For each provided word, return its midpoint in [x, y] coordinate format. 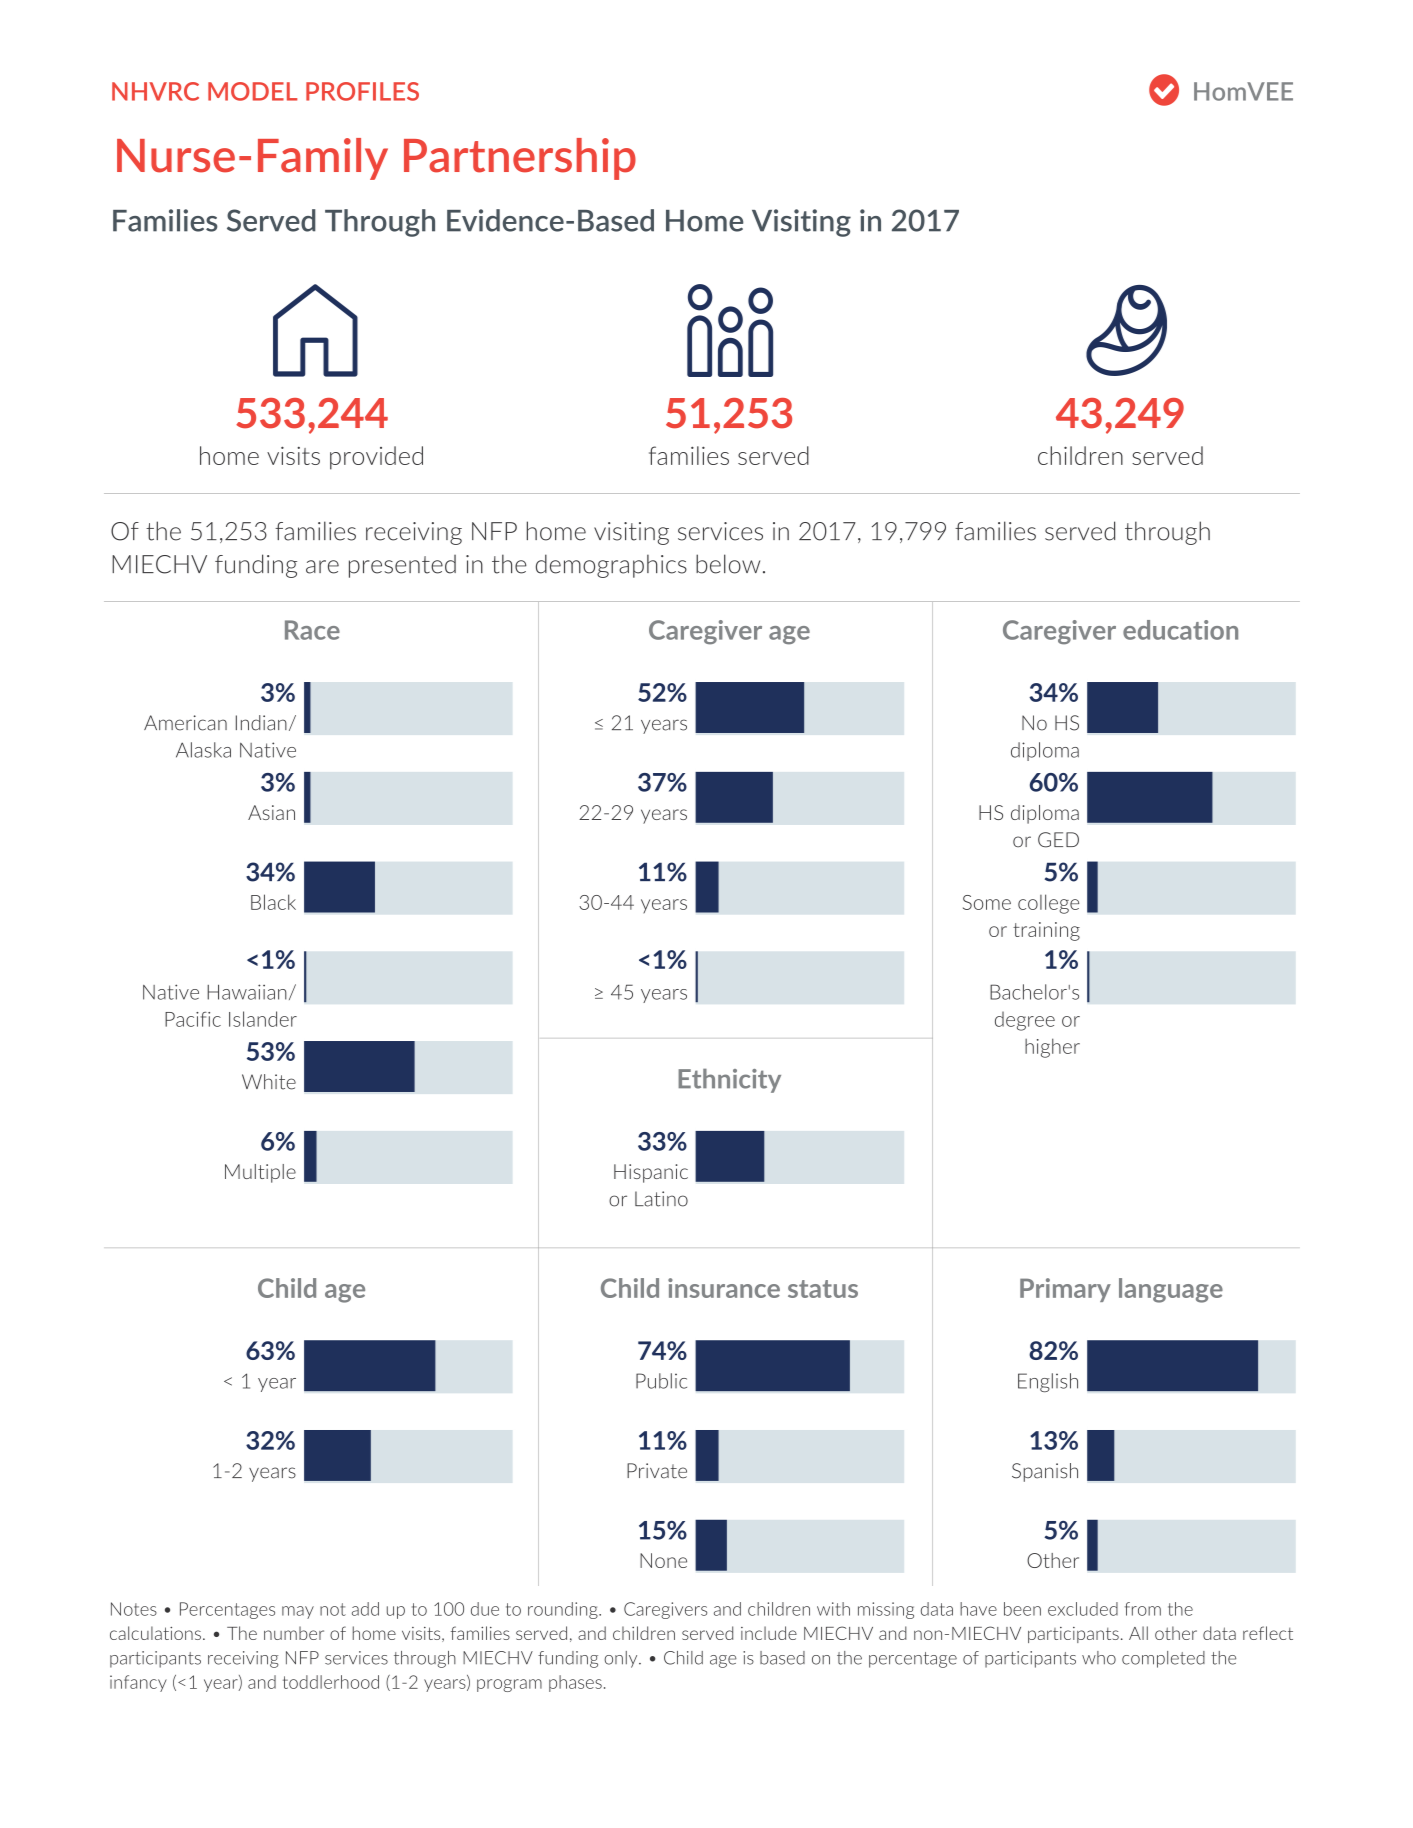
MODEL [252, 91]
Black [273, 902]
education [1180, 630]
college [1048, 904]
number [294, 1633]
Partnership [520, 159]
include [769, 1633]
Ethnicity [729, 1081]
